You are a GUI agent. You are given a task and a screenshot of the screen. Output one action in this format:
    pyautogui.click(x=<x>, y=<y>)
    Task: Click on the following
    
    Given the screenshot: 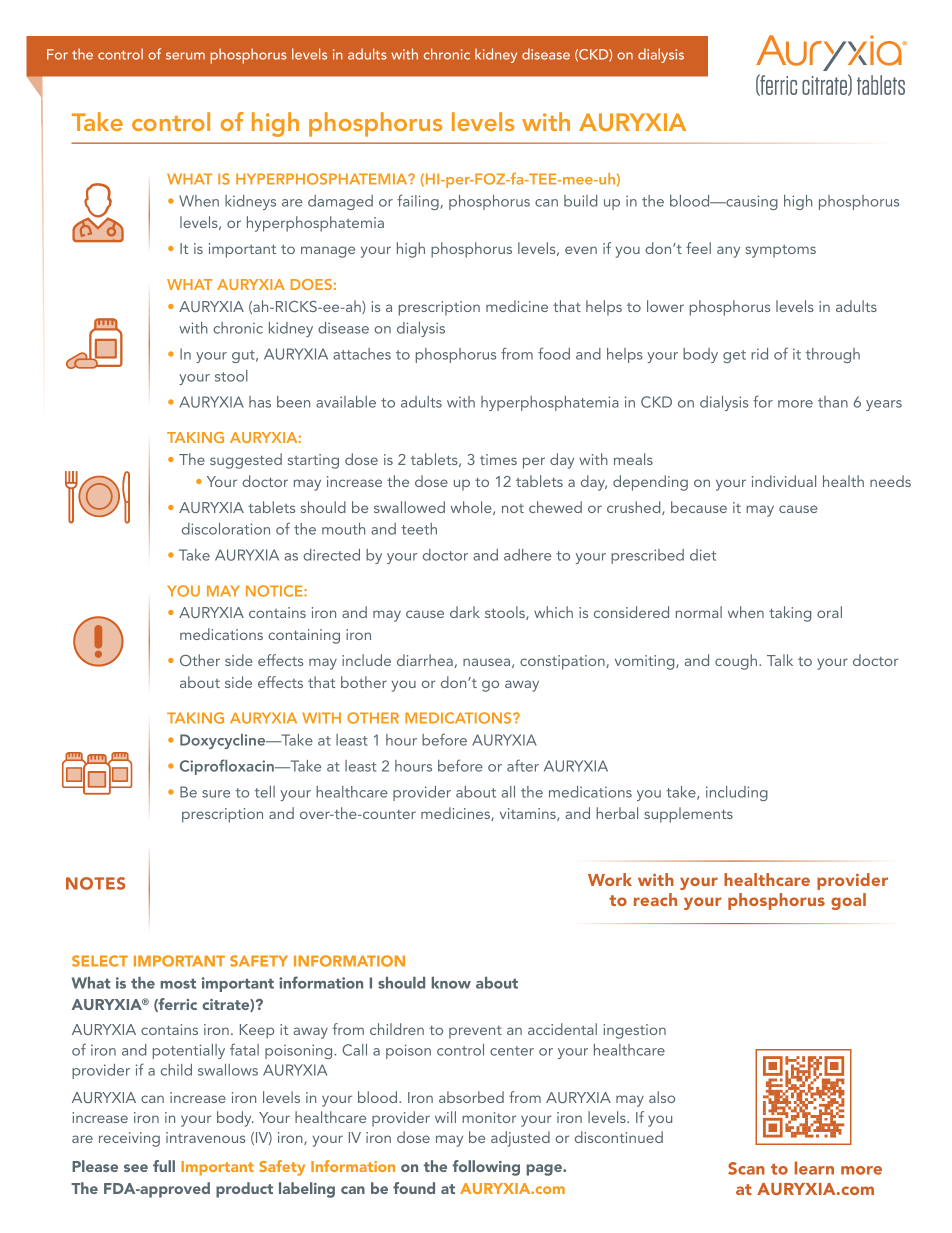 What is the action you would take?
    pyautogui.click(x=486, y=1168)
